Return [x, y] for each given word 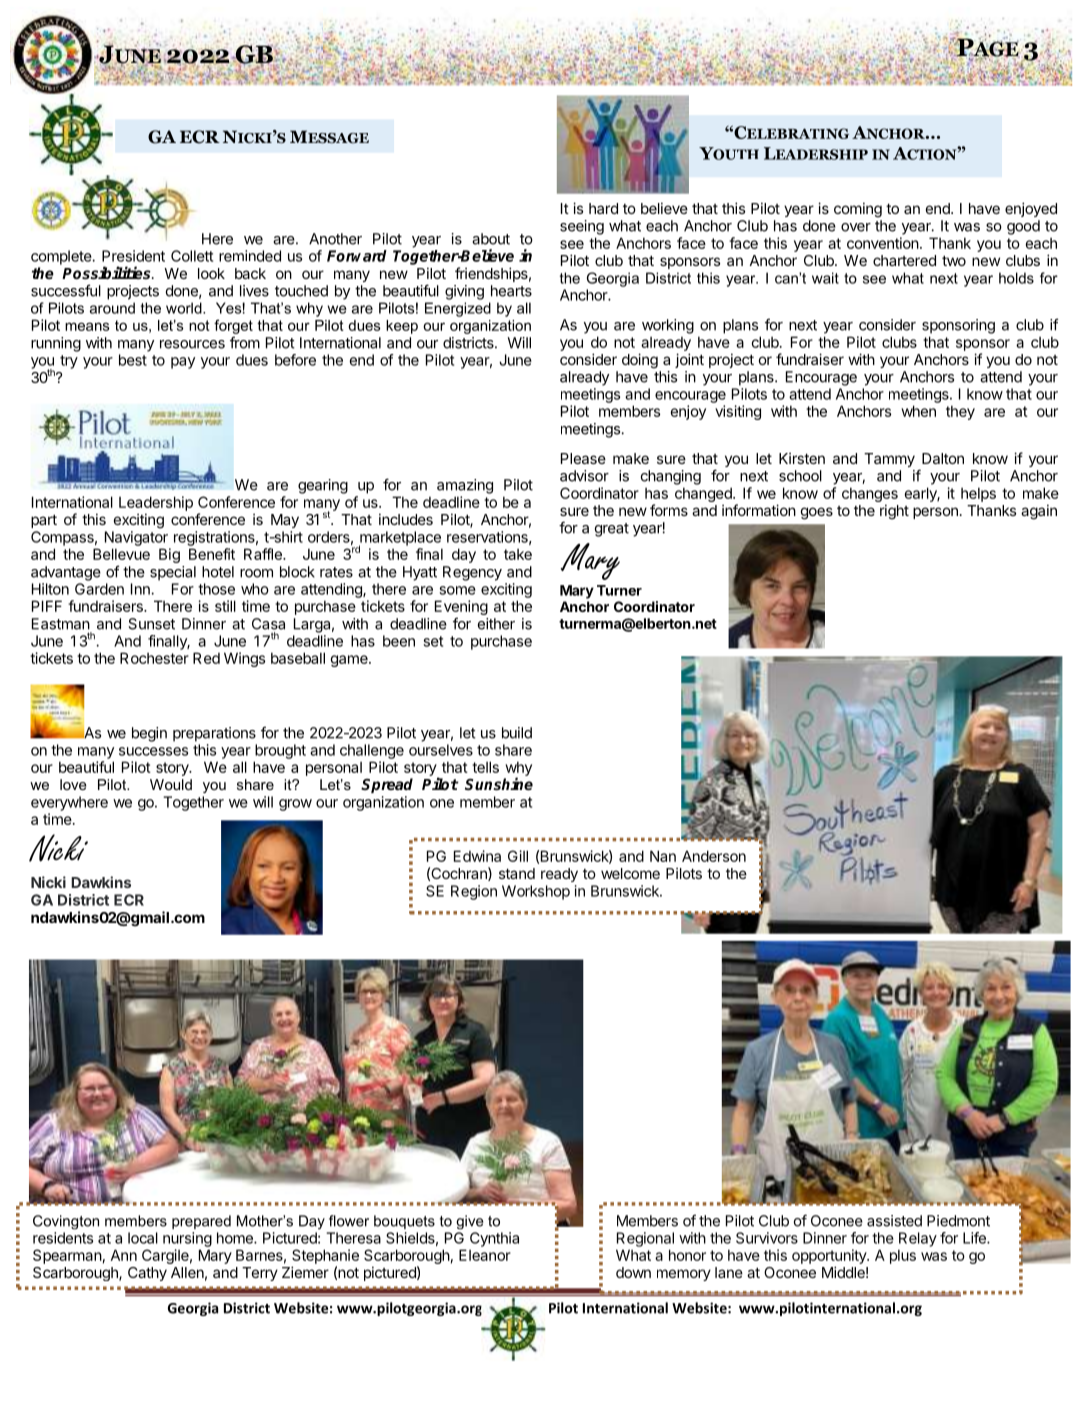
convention [883, 243]
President [133, 256]
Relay [918, 1239]
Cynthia [494, 1239]
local [143, 1238]
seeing [582, 227]
